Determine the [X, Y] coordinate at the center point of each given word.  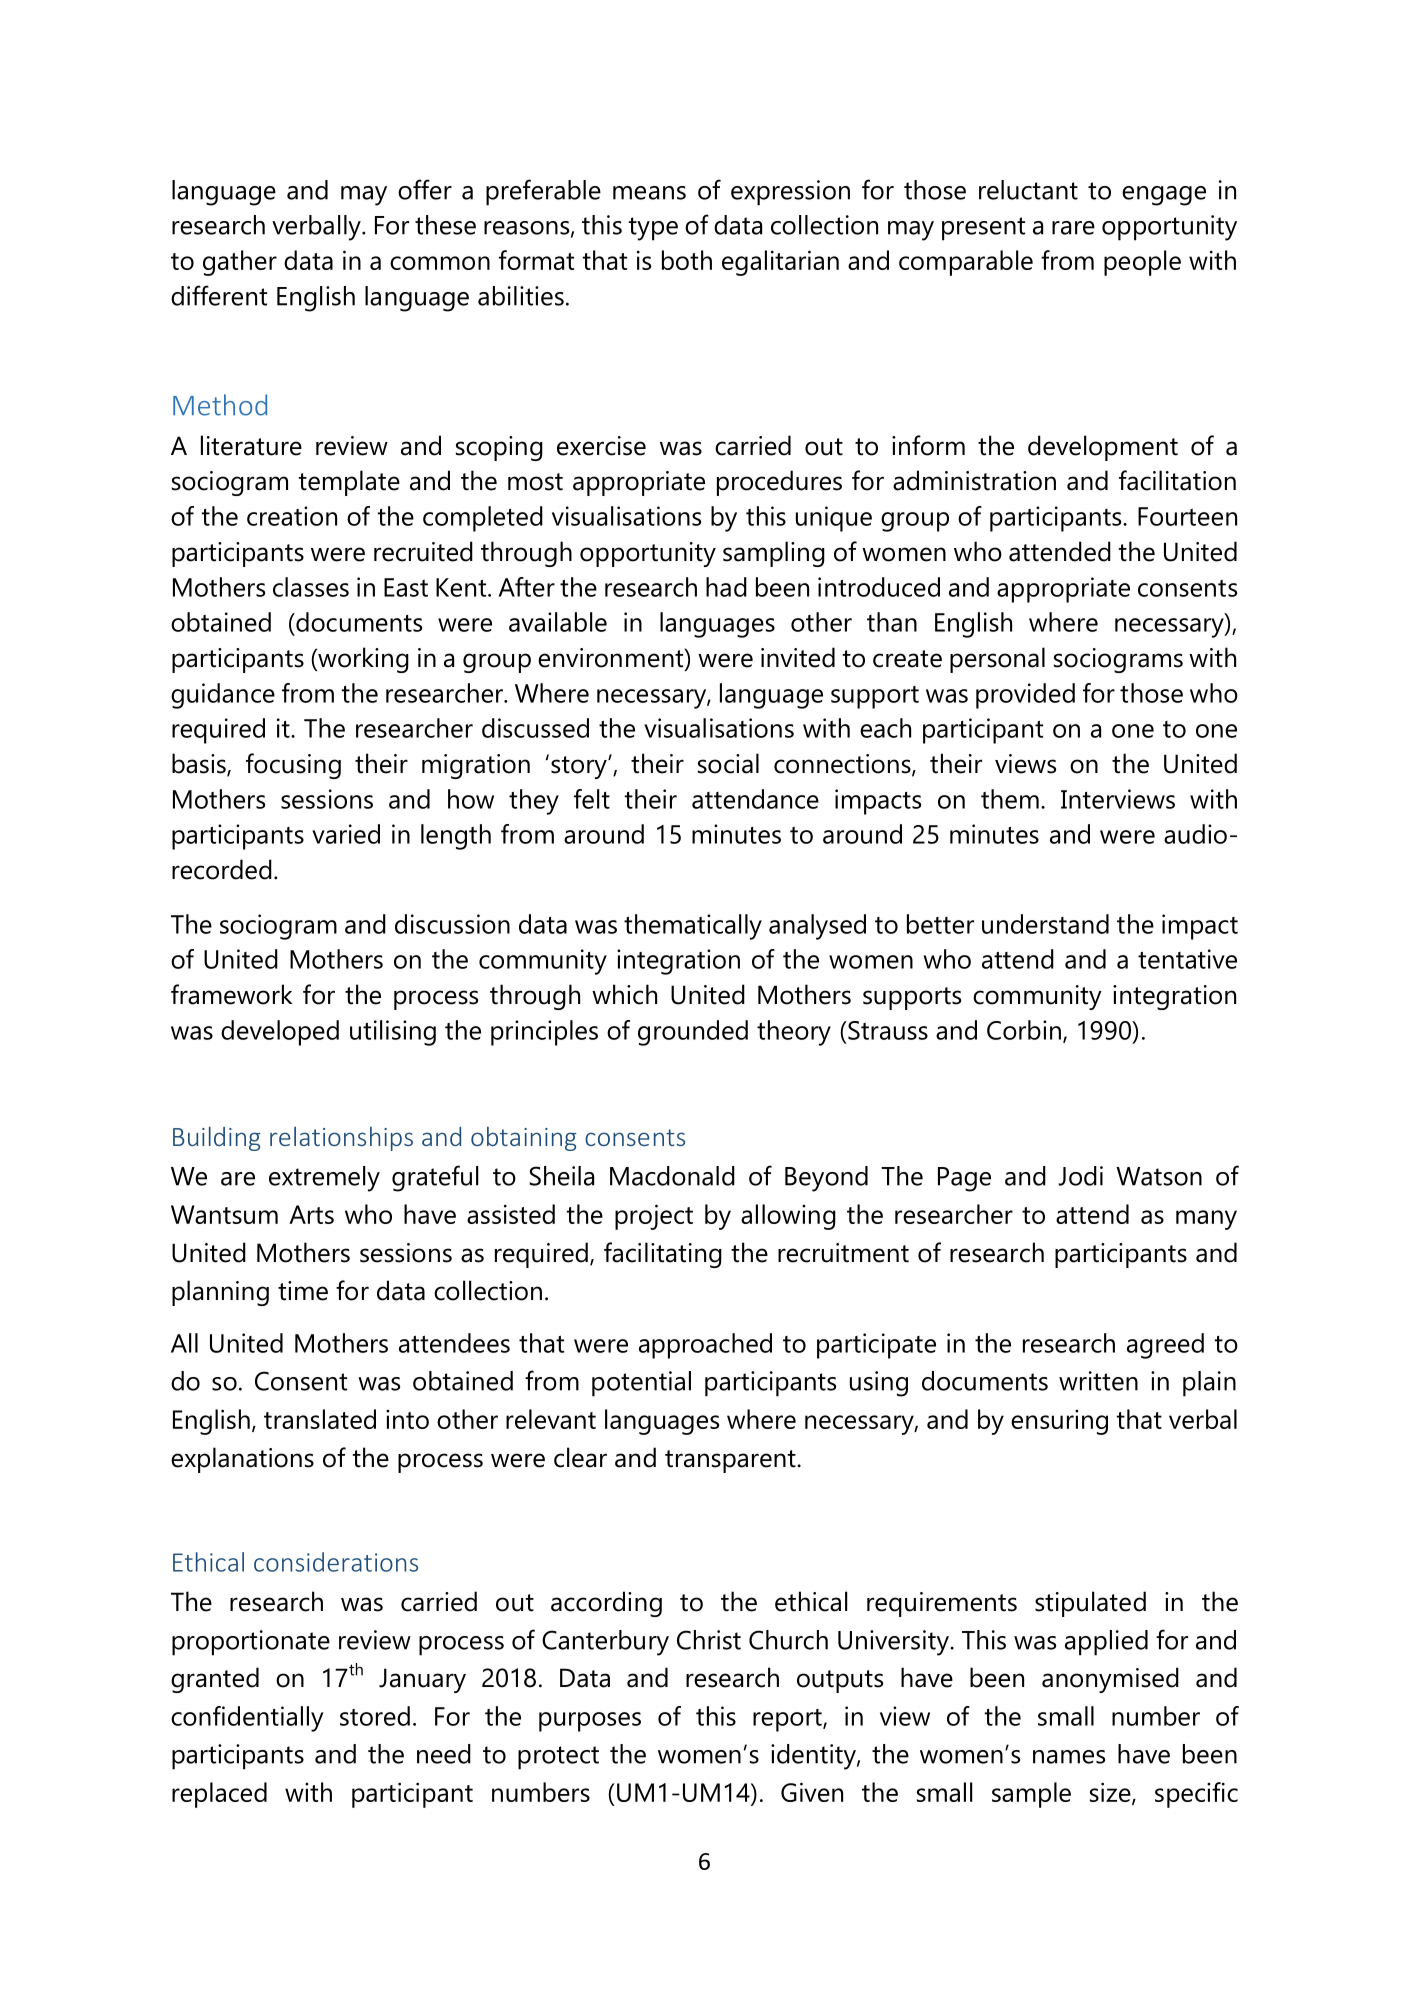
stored [375, 1716]
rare [1073, 228]
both [687, 260]
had [726, 587]
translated [320, 1419]
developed [280, 1033]
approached [705, 1346]
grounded [693, 1033]
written [1098, 1381]
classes [311, 587]
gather [240, 263]
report [788, 1720]
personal [997, 660]
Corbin [1024, 1030]
